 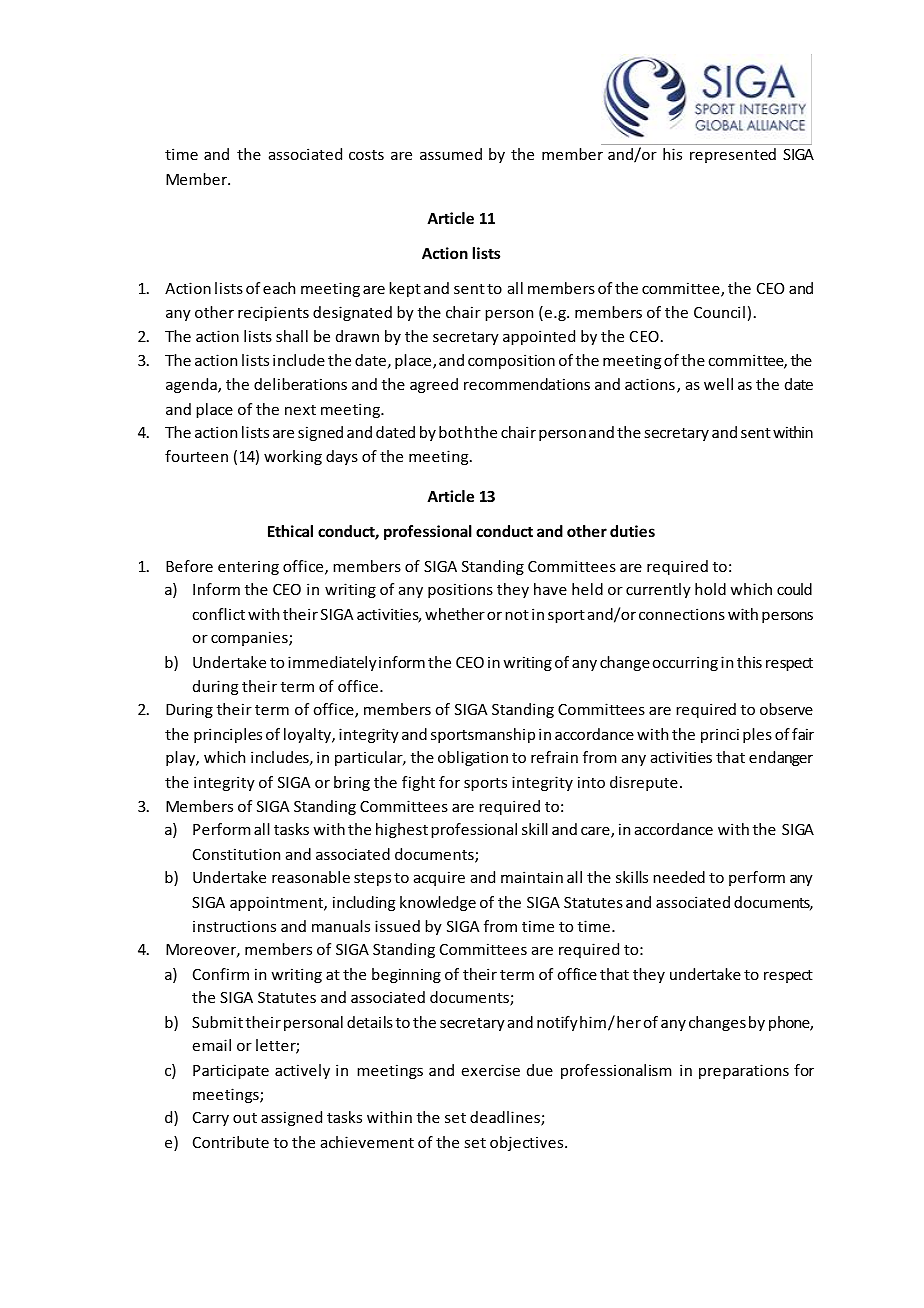 I want to click on assumed, so click(x=451, y=154).
